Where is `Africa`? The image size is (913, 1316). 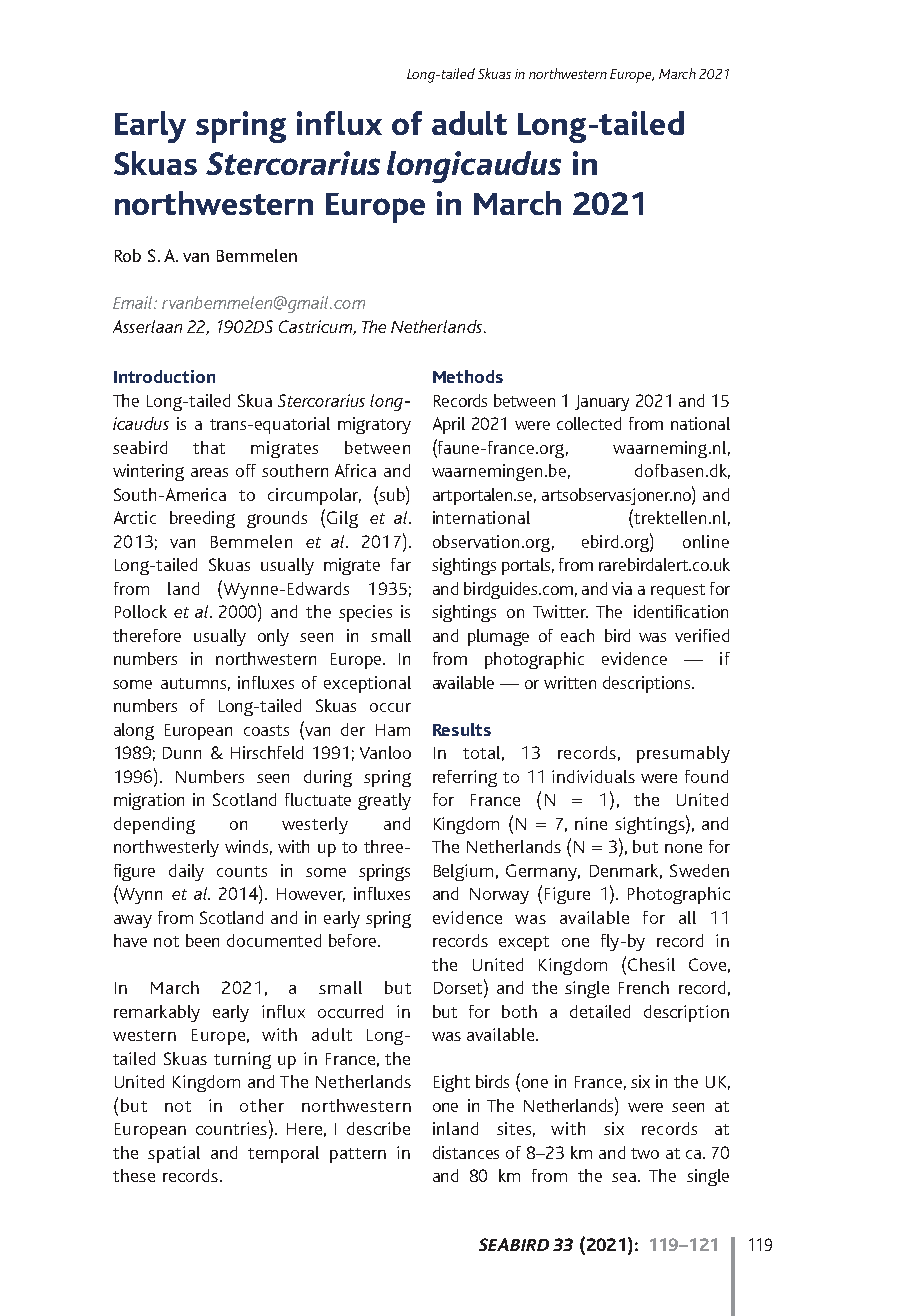 Africa is located at coordinates (355, 470).
